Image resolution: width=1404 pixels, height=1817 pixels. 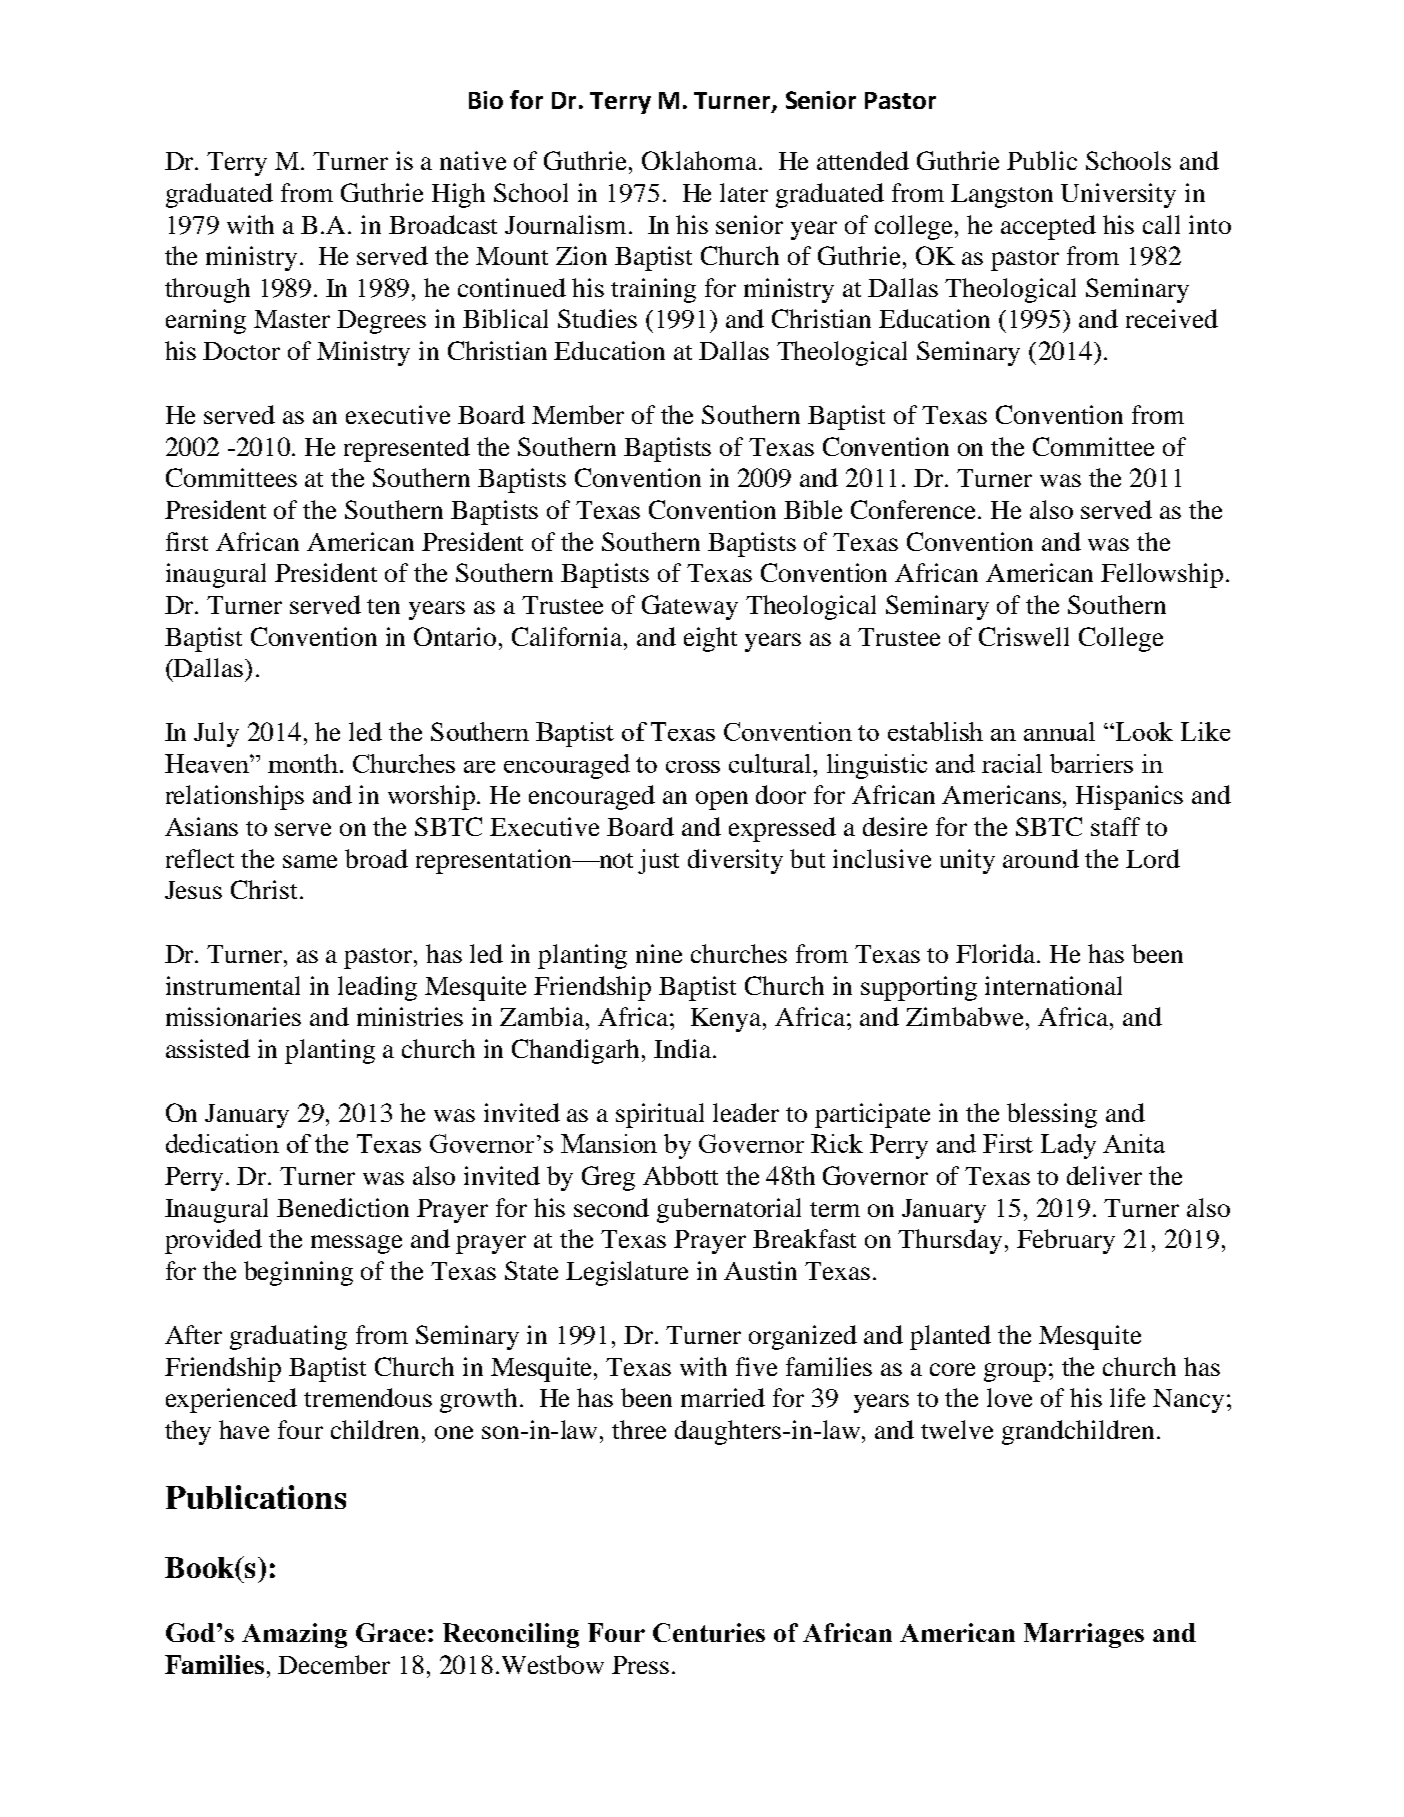 What do you see at coordinates (735, 861) in the document?
I see `diversity` at bounding box center [735, 861].
